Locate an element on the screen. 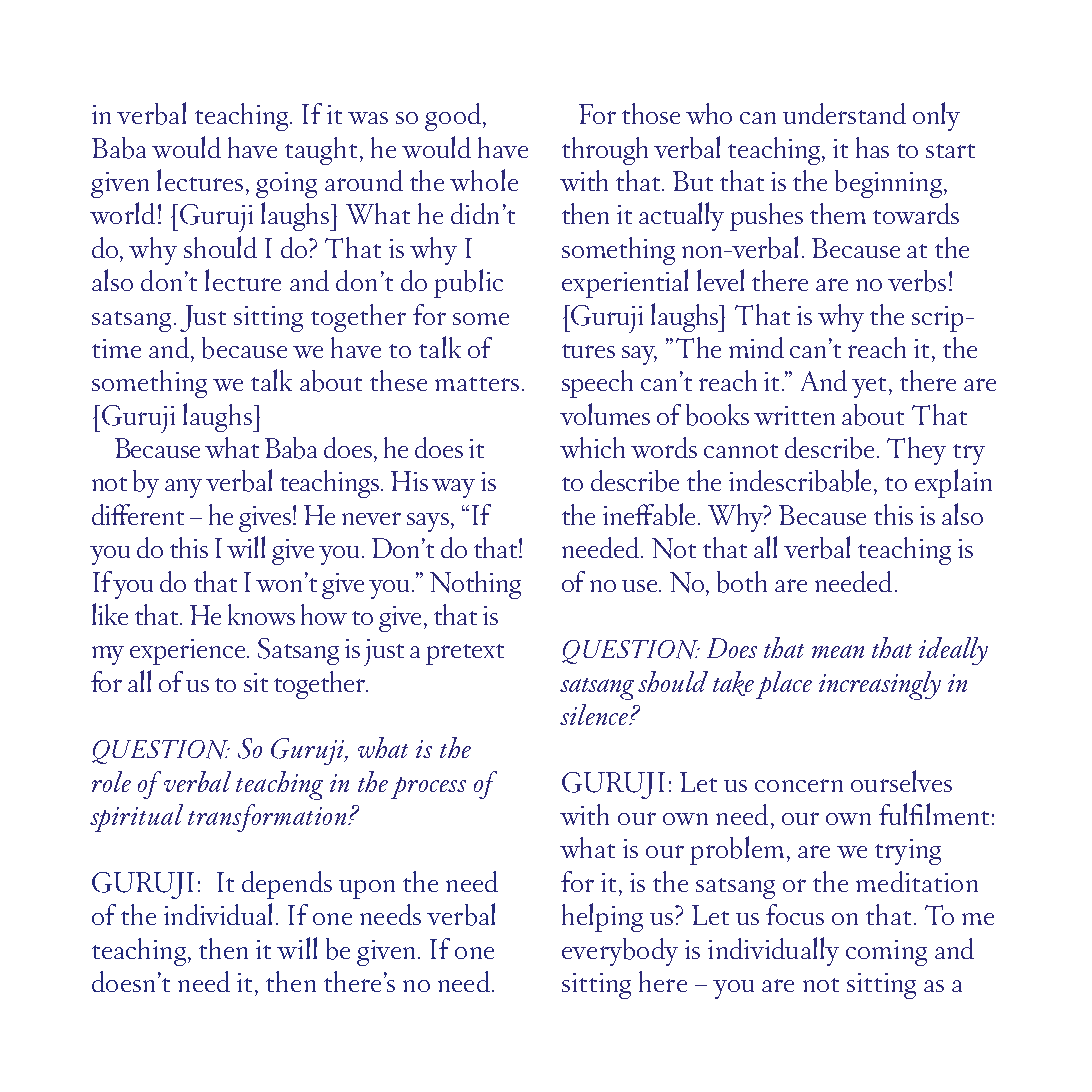 This screenshot has width=1092, height=1092. depends is located at coordinates (287, 885).
